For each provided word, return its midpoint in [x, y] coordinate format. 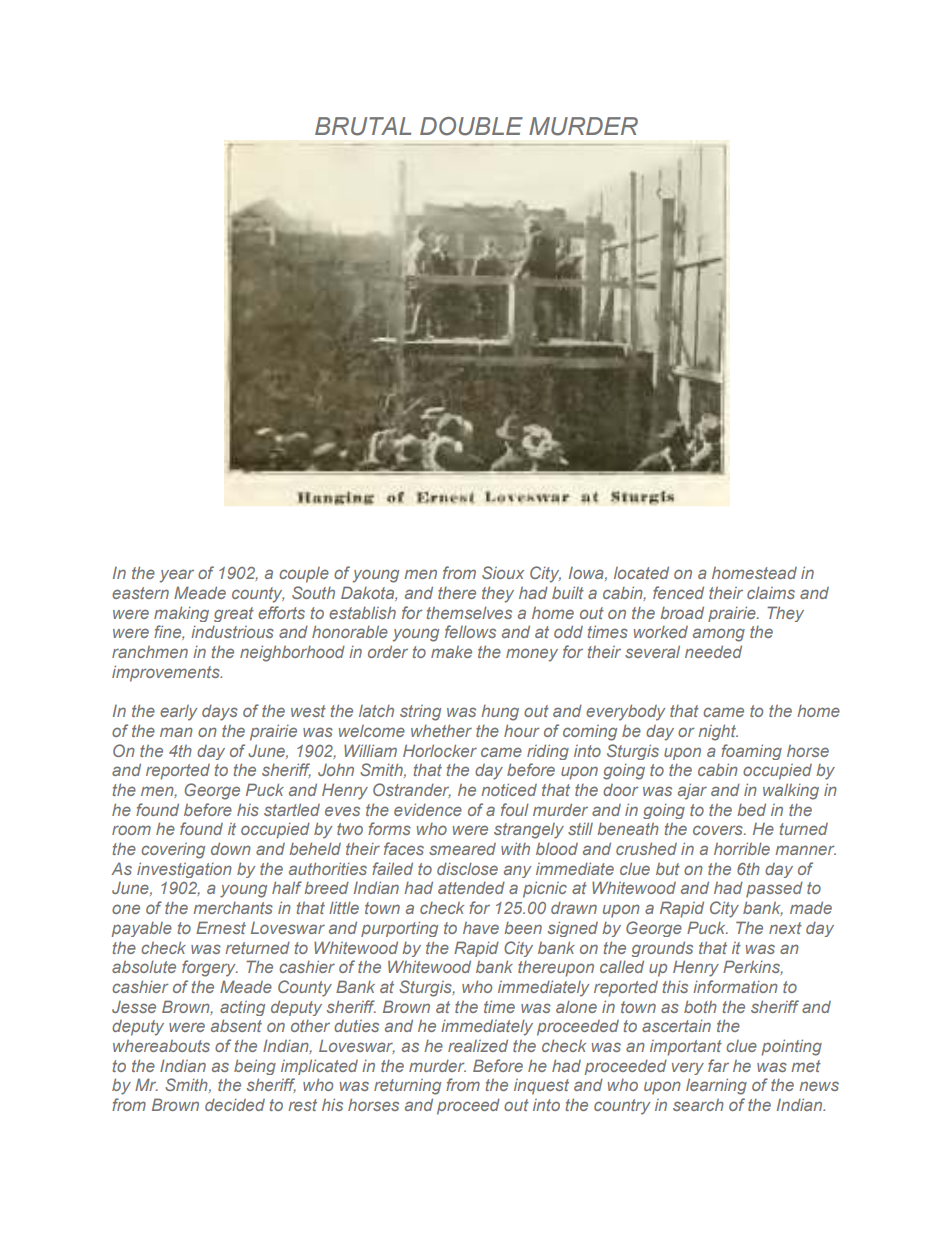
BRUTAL [363, 126]
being [255, 1067]
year [177, 576]
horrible [742, 848]
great [234, 614]
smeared [462, 849]
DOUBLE [471, 126]
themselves [469, 613]
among [719, 635]
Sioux [503, 572]
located [641, 572]
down [231, 848]
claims [771, 593]
